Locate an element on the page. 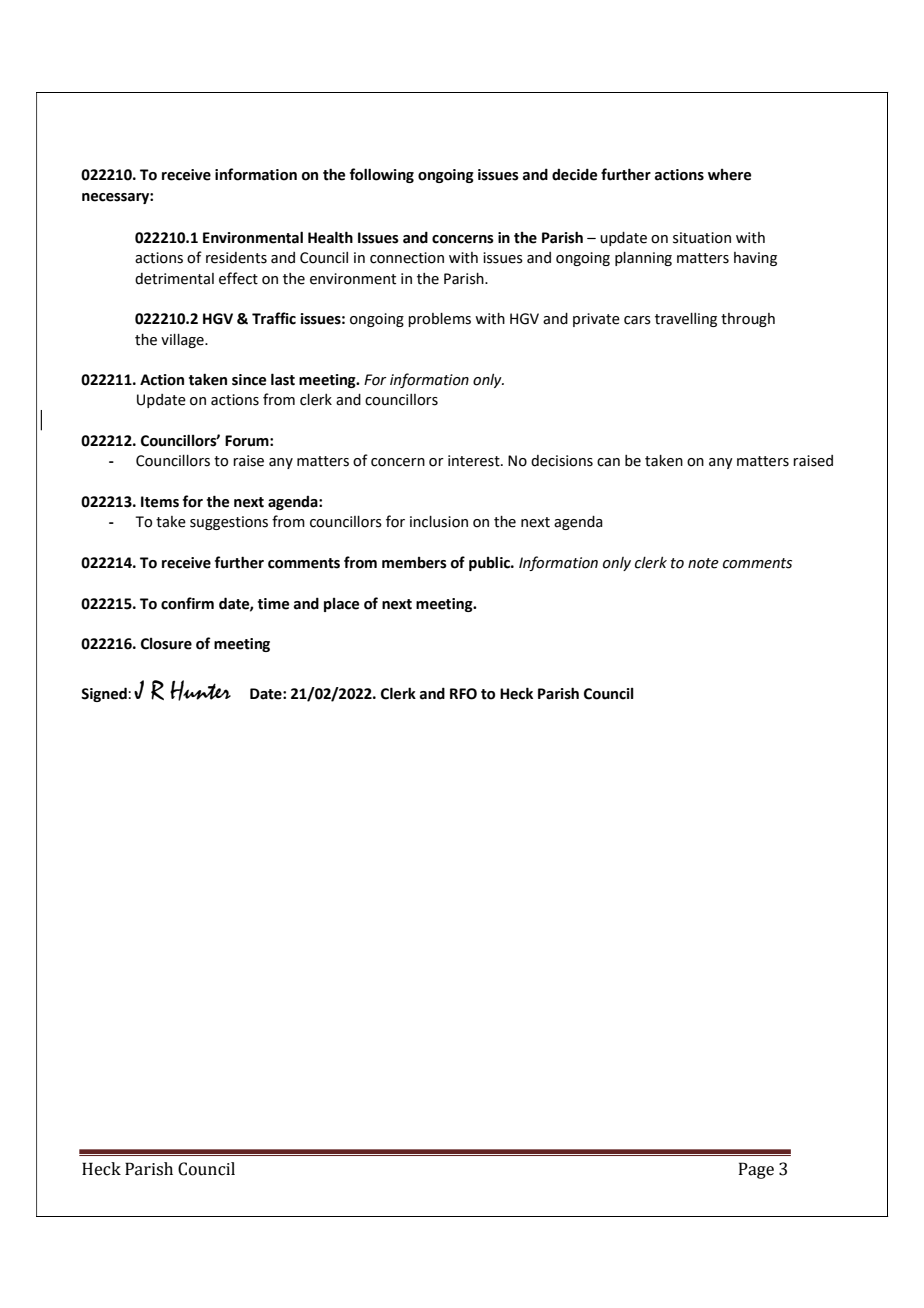 This page has width=924, height=1308. note is located at coordinates (703, 563).
